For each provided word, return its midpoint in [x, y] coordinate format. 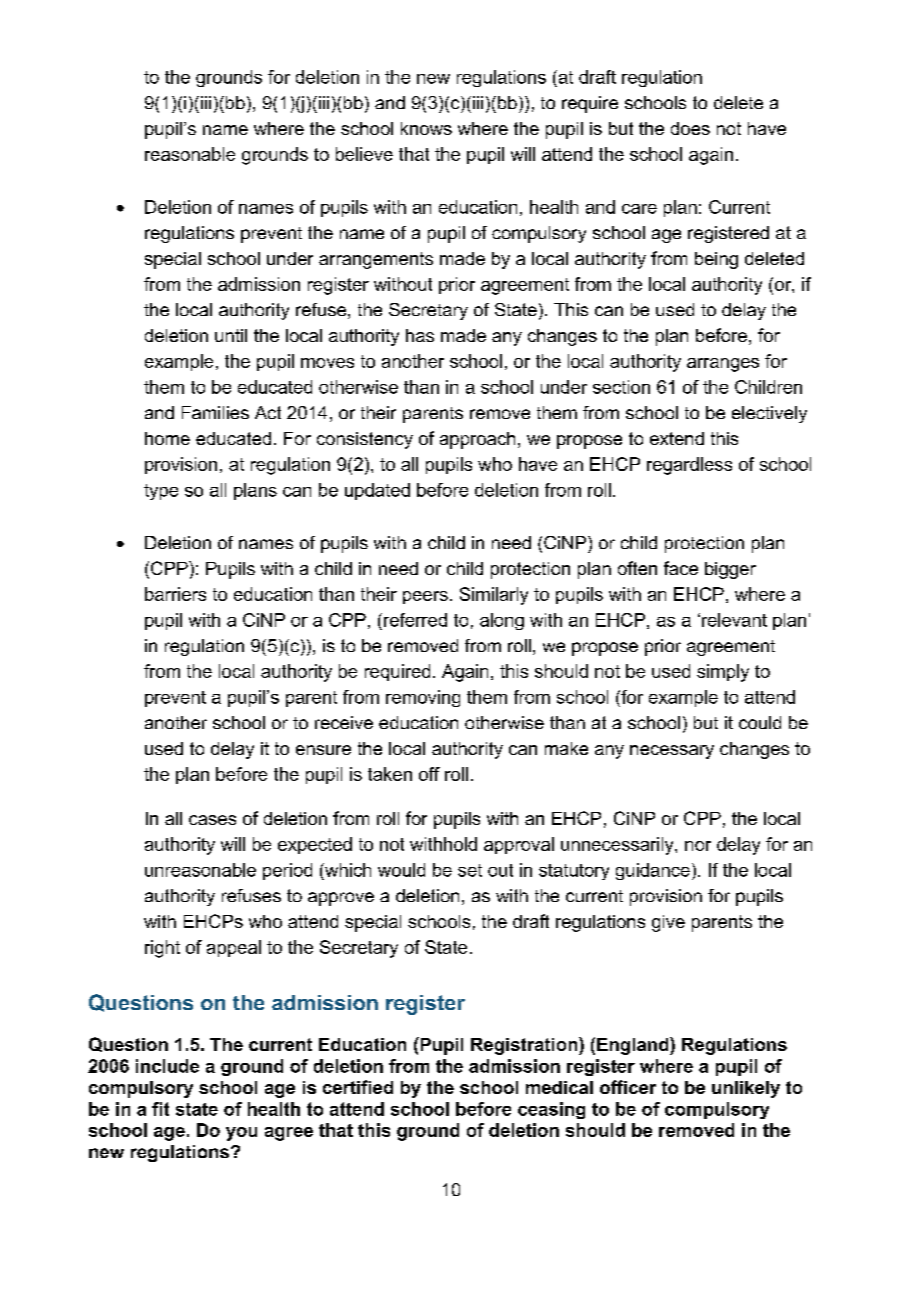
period [287, 871]
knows [426, 128]
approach [477, 440]
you [241, 1134]
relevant [734, 620]
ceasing [551, 1110]
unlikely [746, 1089]
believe [364, 154]
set [470, 870]
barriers [175, 594]
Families [215, 412]
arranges [723, 365]
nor [698, 846]
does [690, 128]
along [502, 621]
